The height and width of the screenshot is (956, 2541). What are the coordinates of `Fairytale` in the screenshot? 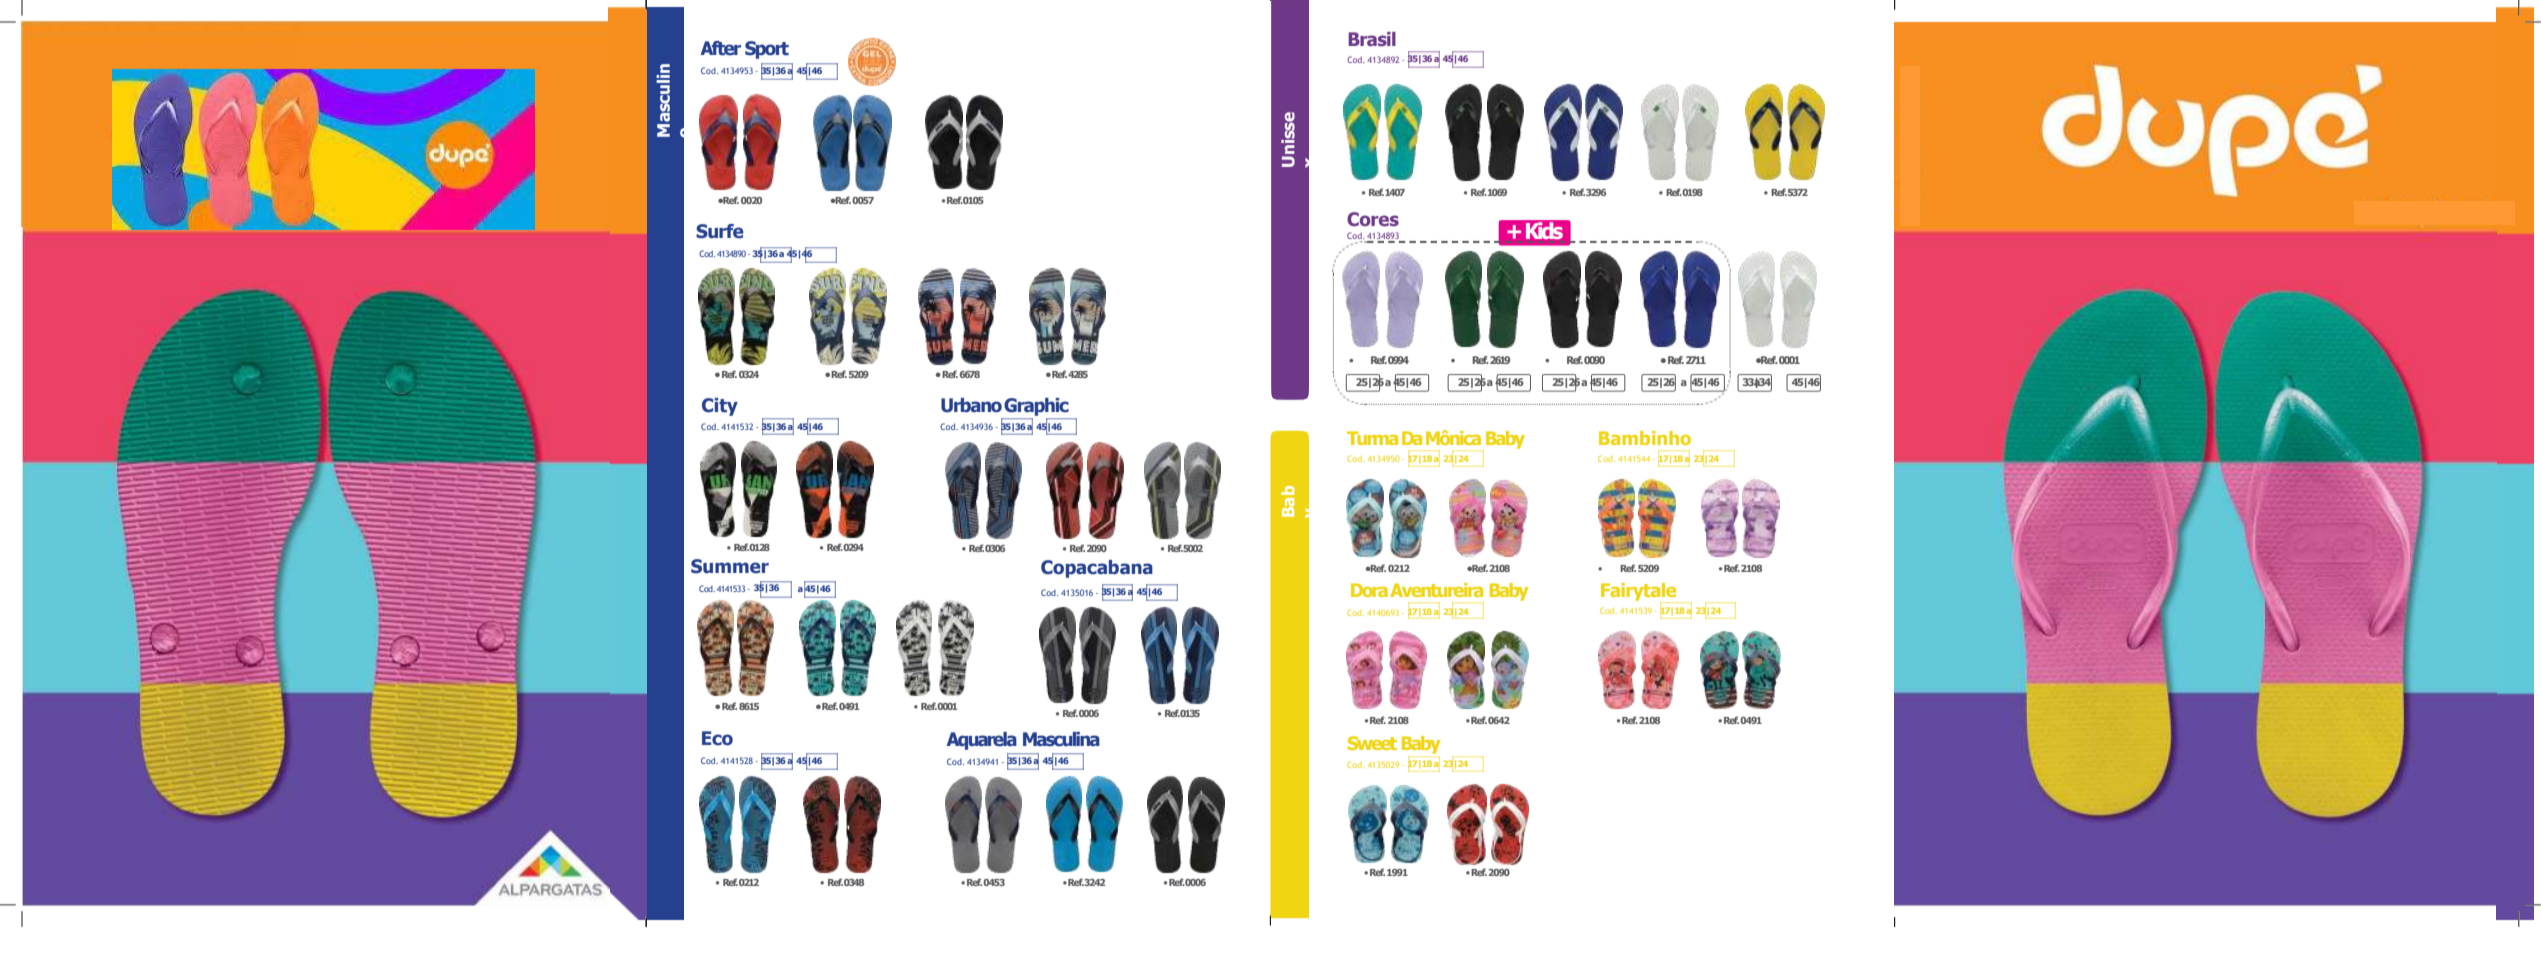 It's located at (1638, 593).
